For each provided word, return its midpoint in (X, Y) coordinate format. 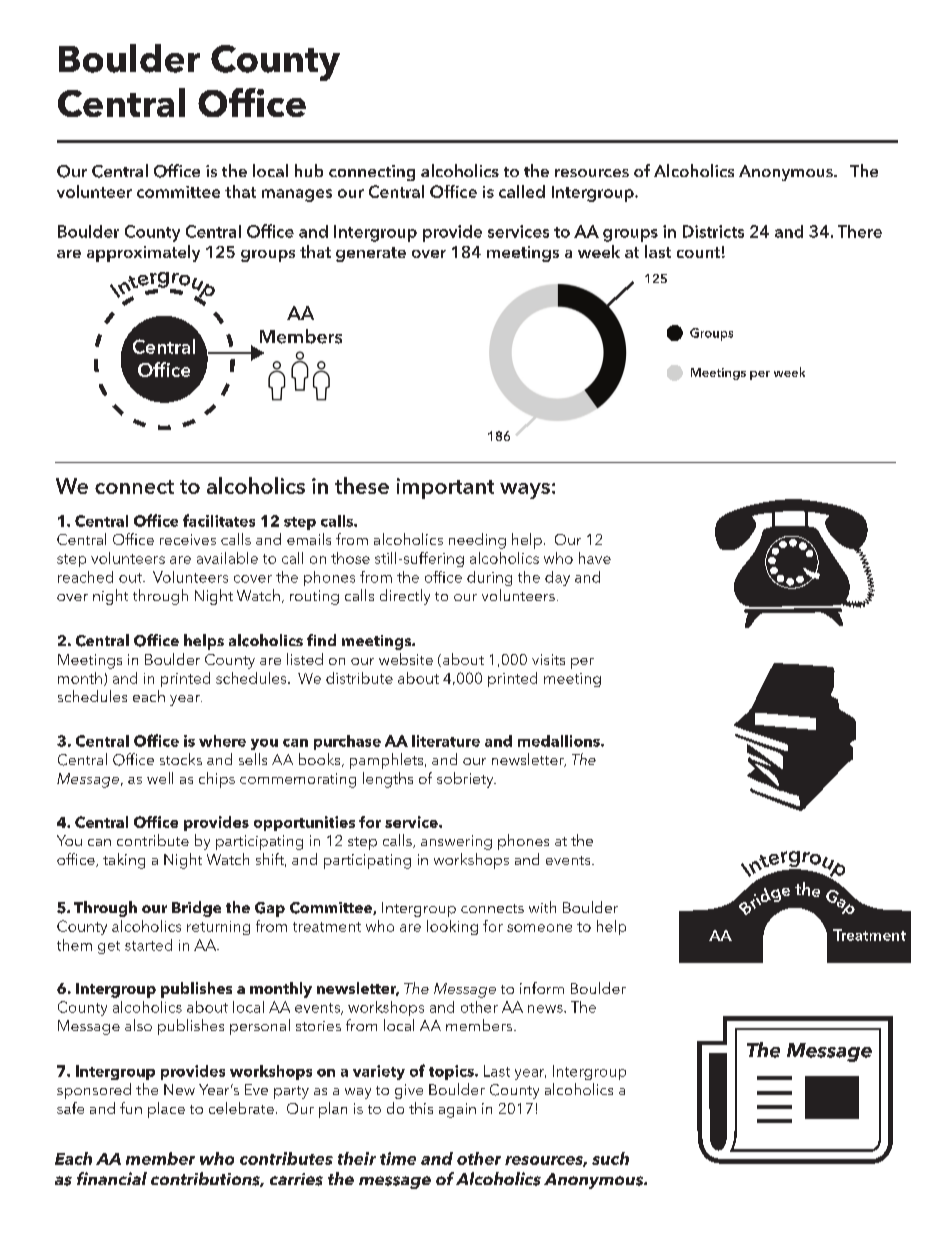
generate (371, 254)
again (457, 1110)
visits (548, 659)
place (166, 1110)
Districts (713, 231)
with (542, 907)
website (406, 659)
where (222, 741)
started (148, 945)
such (610, 1158)
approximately (143, 253)
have (595, 558)
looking (452, 927)
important (445, 488)
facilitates (219, 520)
